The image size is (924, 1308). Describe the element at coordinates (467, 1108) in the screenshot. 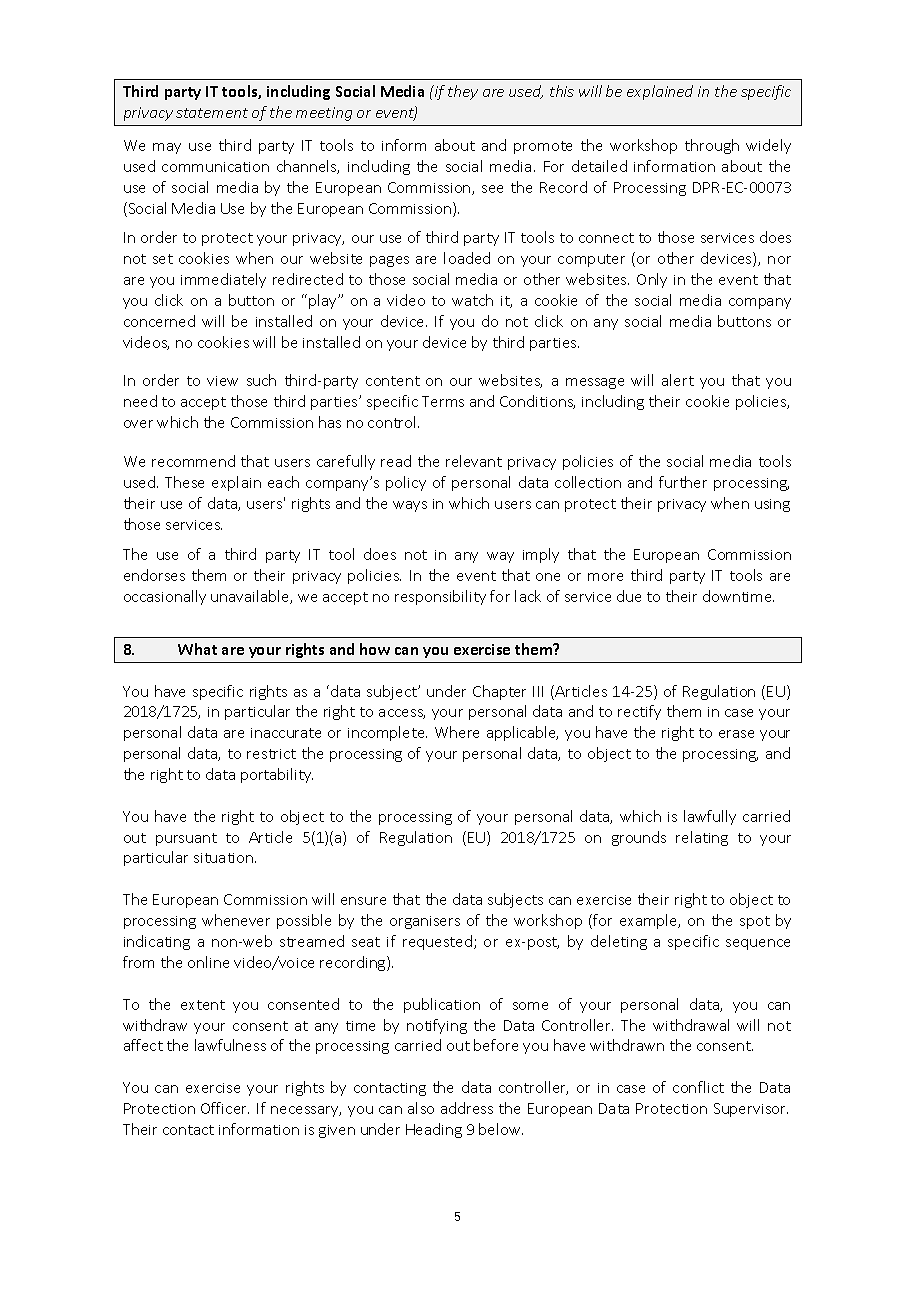

I see `address` at that location.
